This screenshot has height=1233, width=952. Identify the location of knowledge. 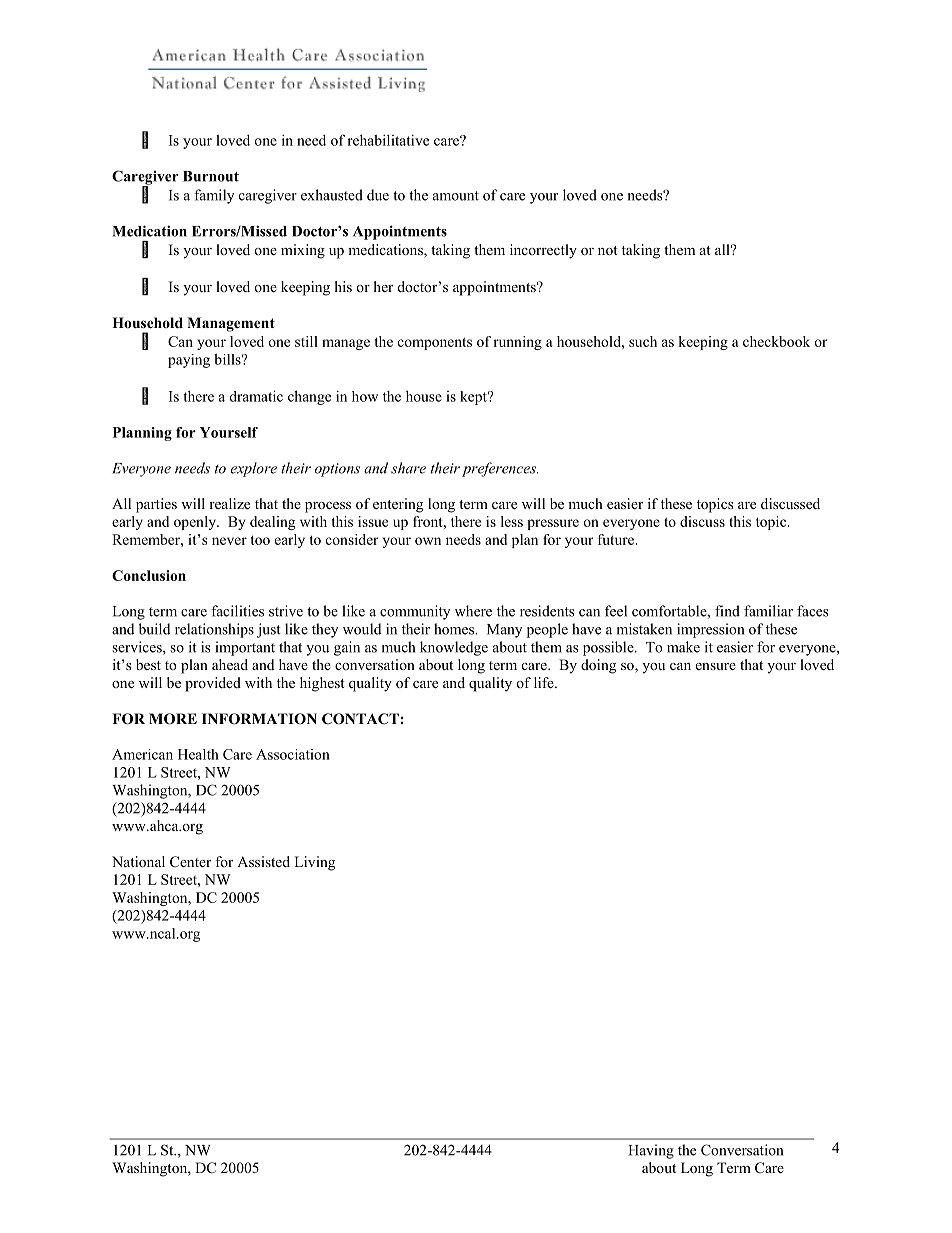
(454, 648).
